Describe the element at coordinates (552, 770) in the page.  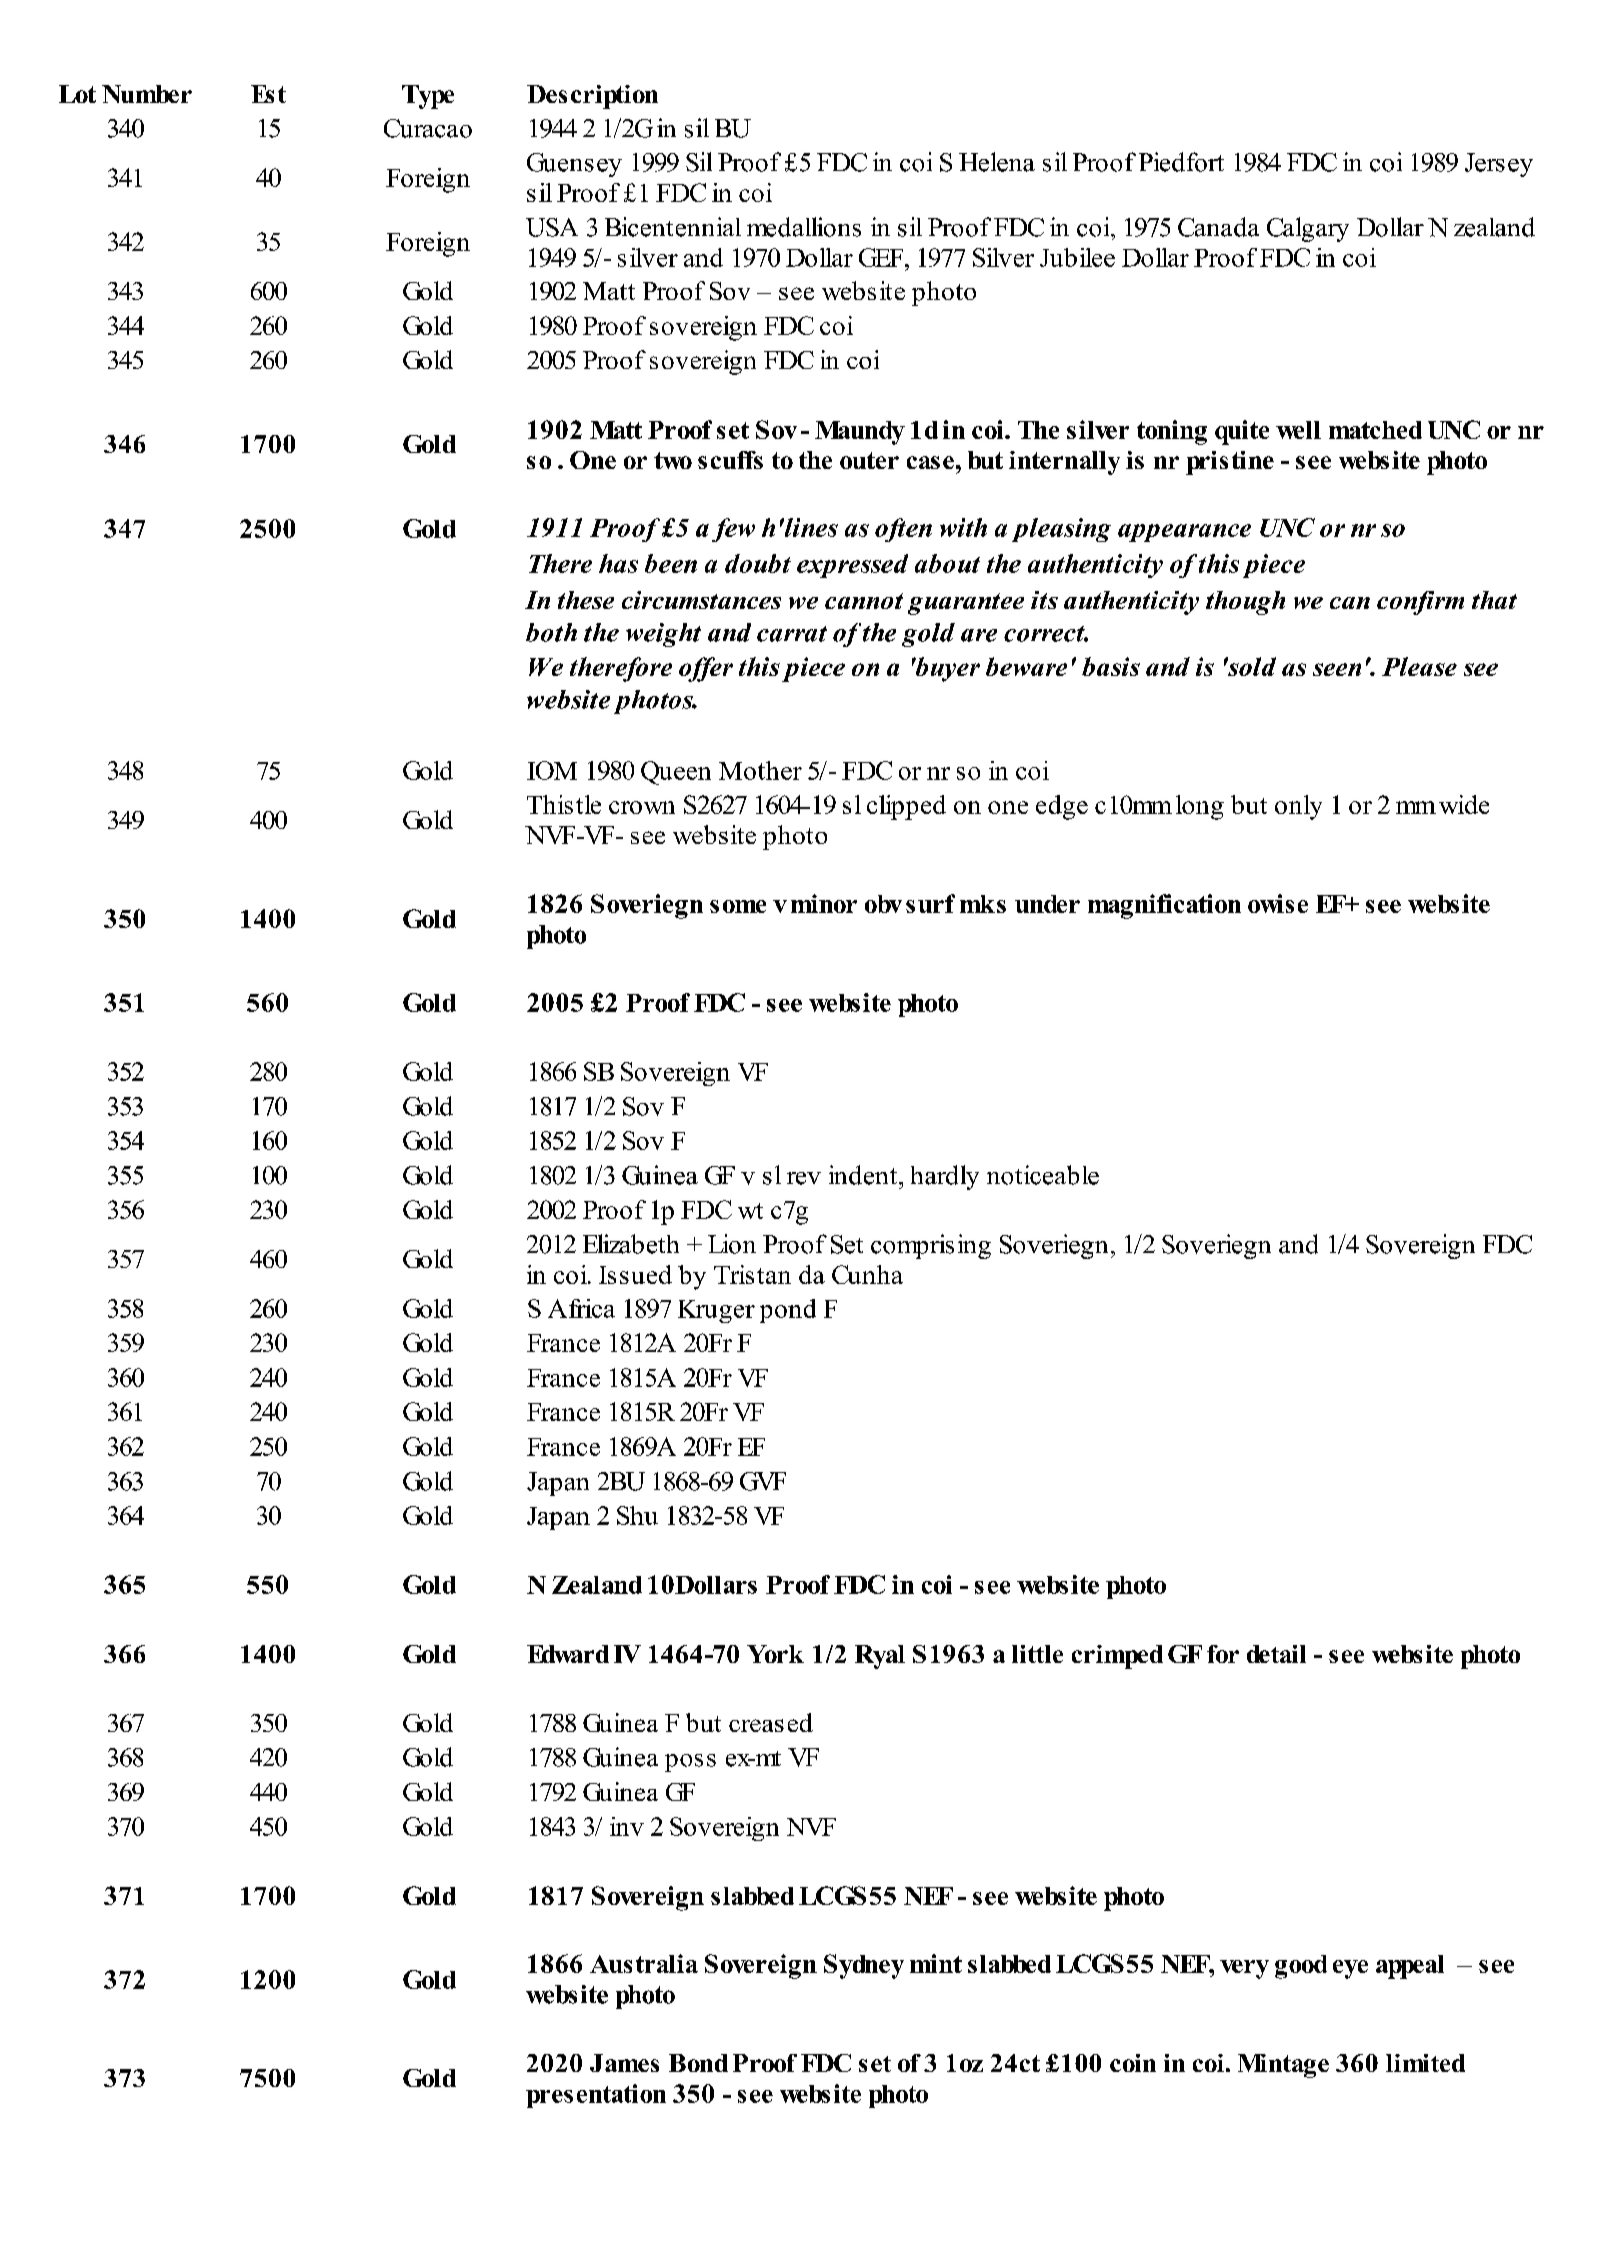
I see `IOM` at that location.
